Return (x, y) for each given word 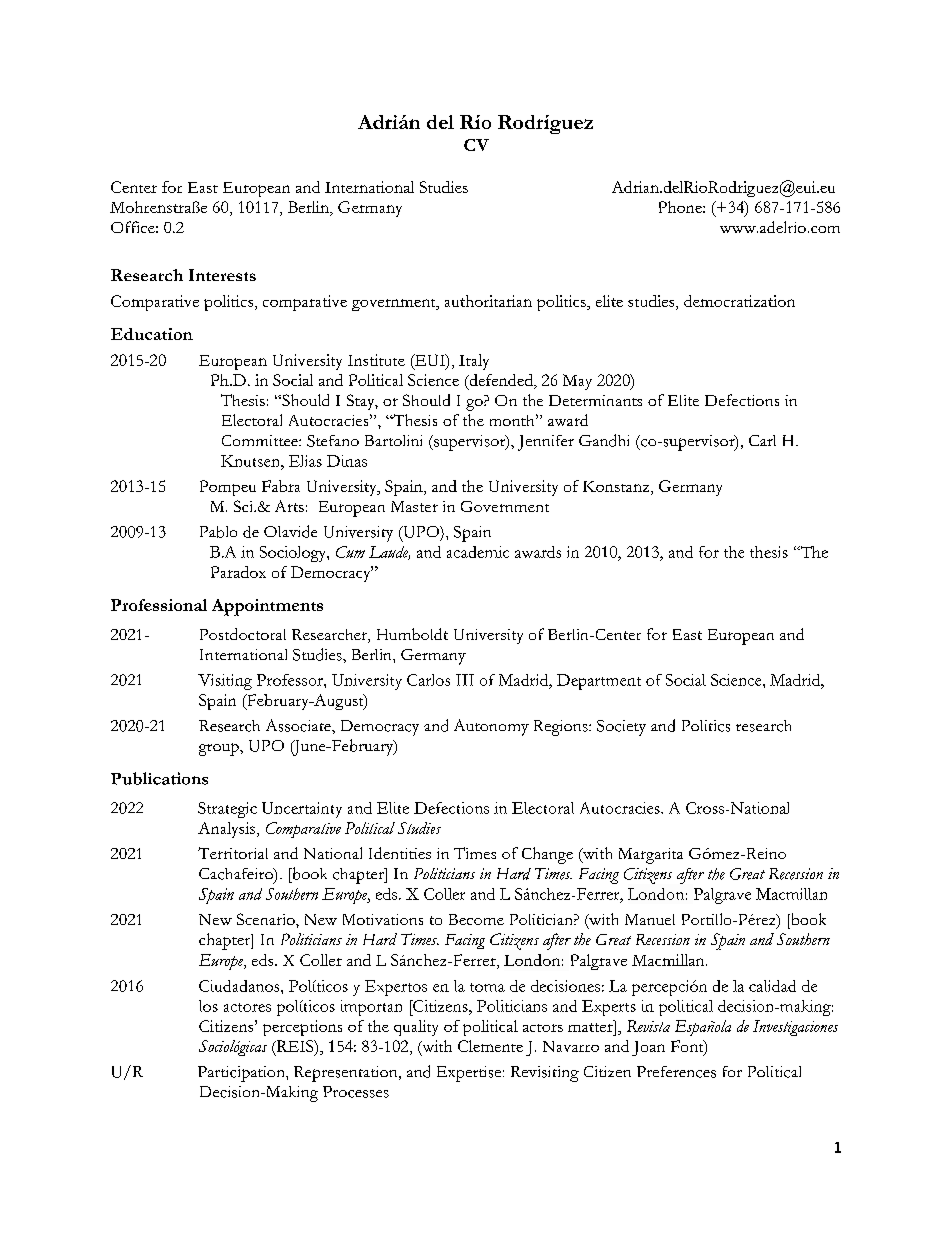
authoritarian (488, 301)
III (465, 680)
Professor (291, 680)
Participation (242, 1074)
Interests (222, 275)
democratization (739, 301)
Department (599, 682)
